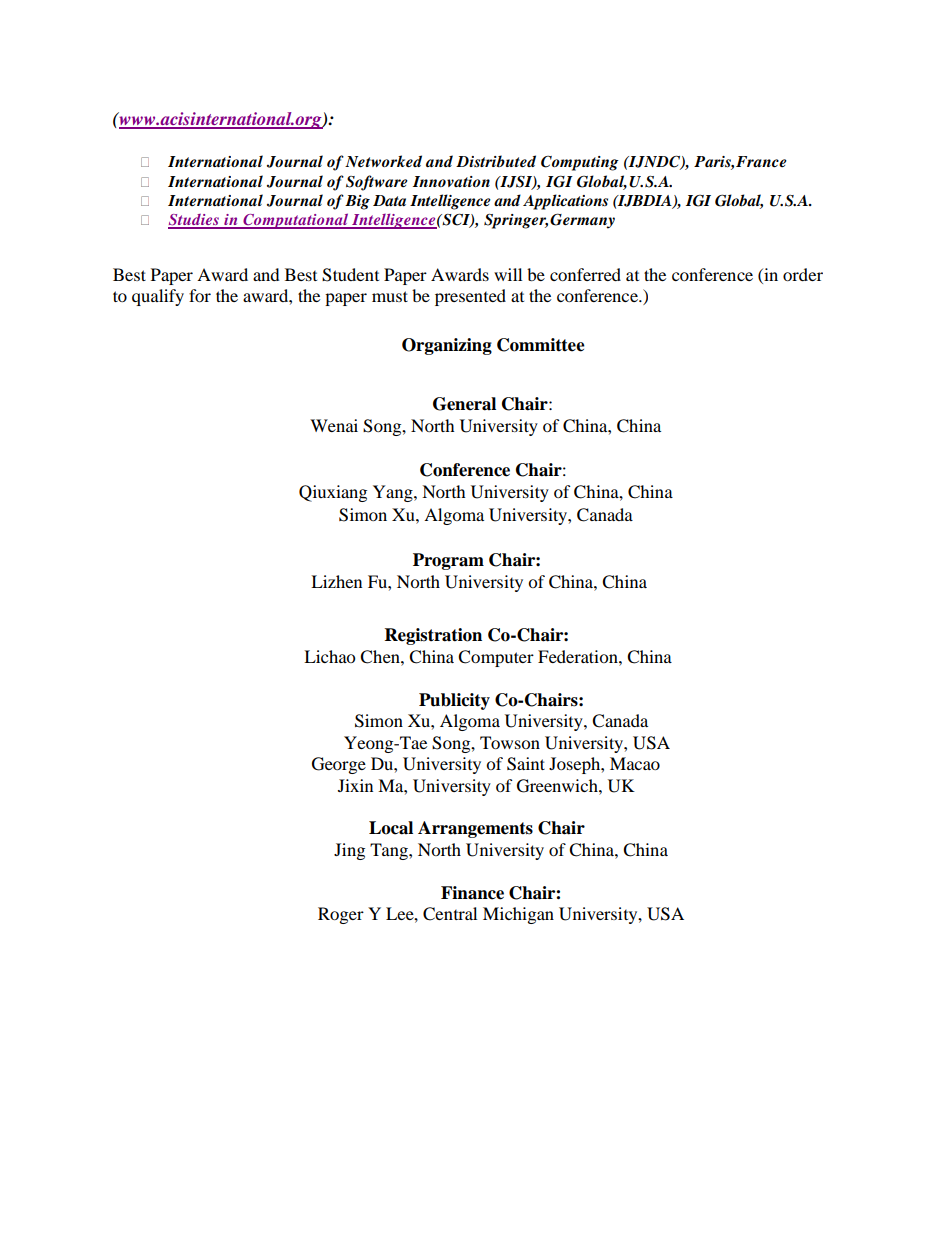  What do you see at coordinates (451, 181) in the document?
I see `Innovation` at bounding box center [451, 181].
